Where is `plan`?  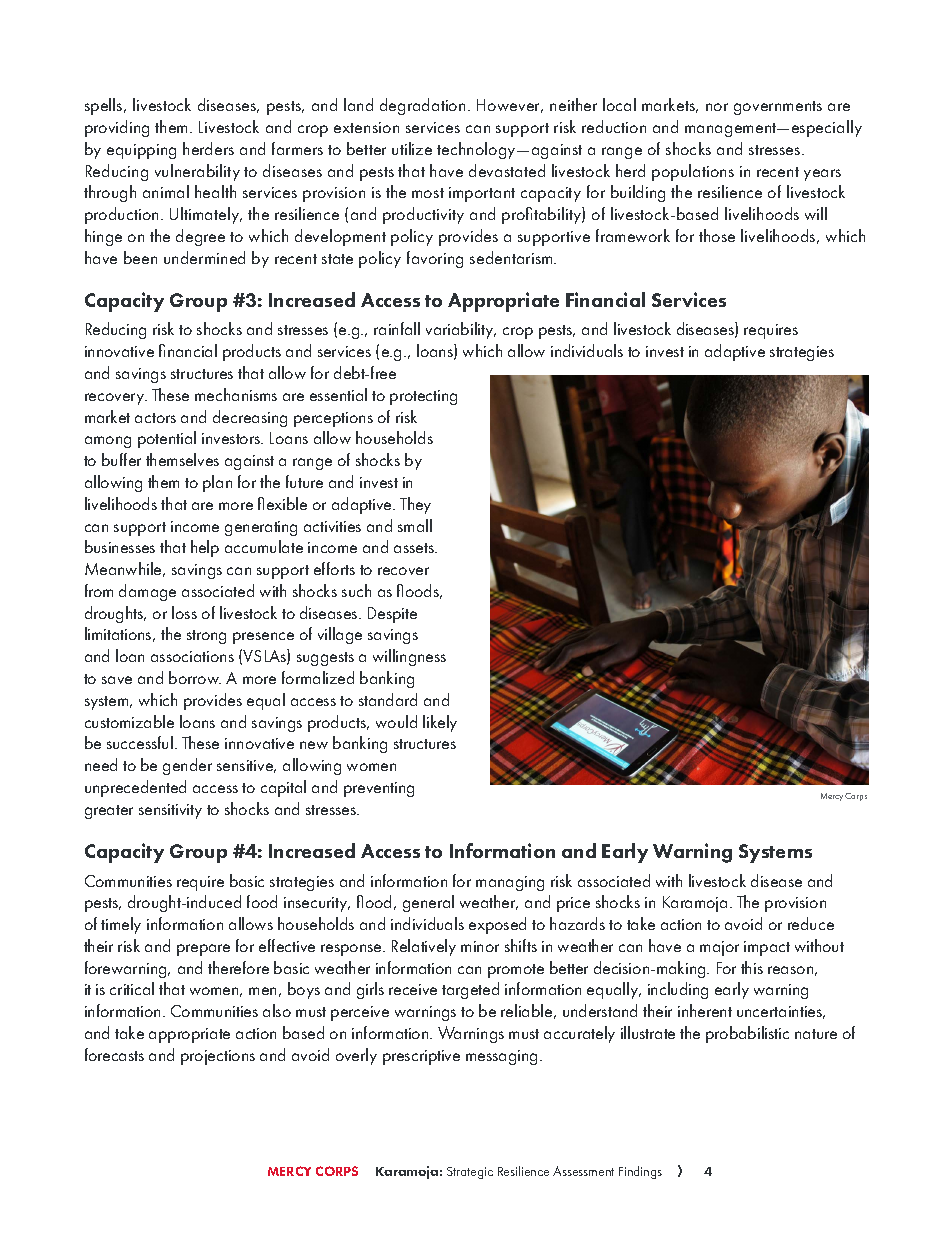
plan is located at coordinates (217, 483).
